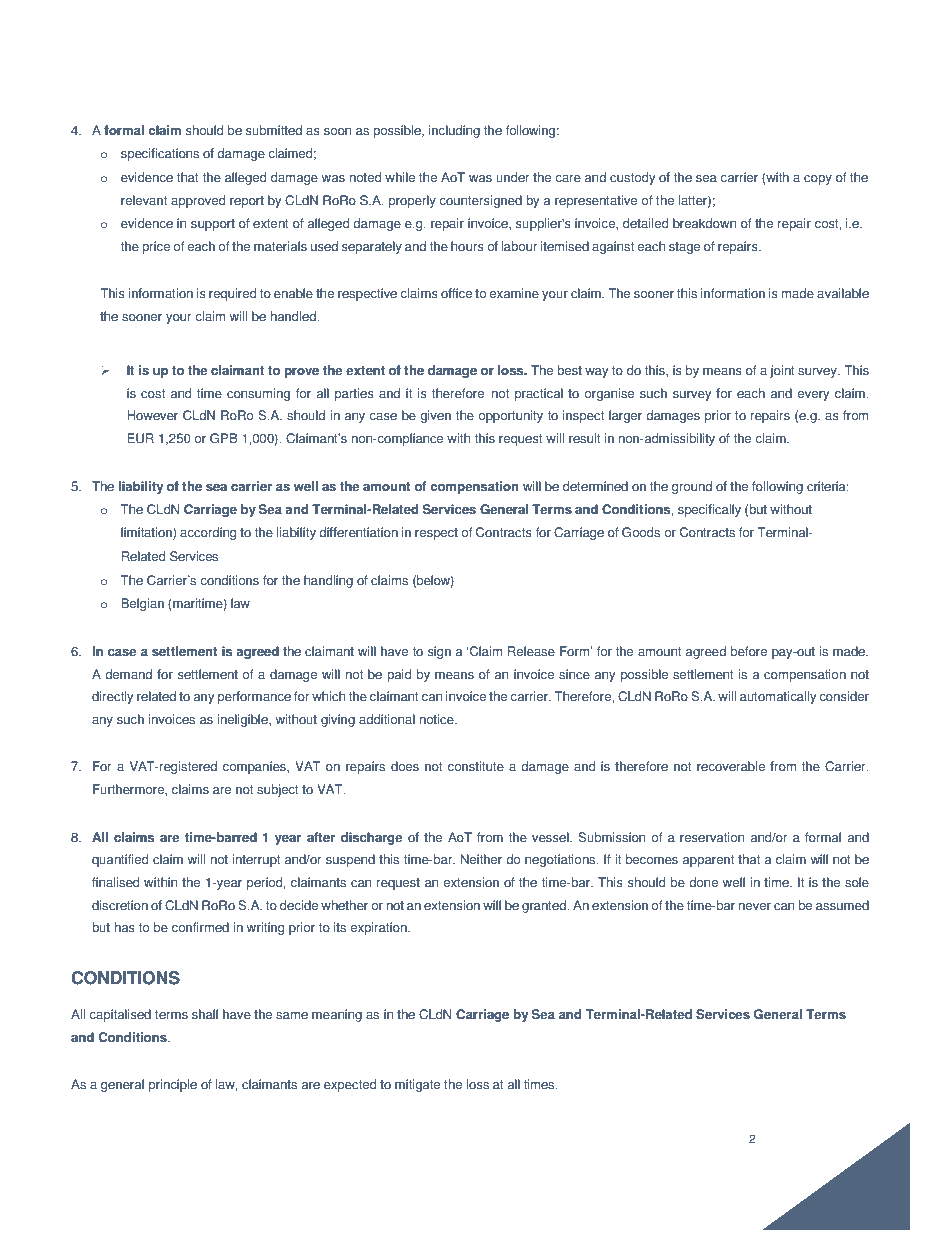 This document has width=952, height=1233. Describe the element at coordinates (140, 438) in the document. I see `EUR` at that location.
